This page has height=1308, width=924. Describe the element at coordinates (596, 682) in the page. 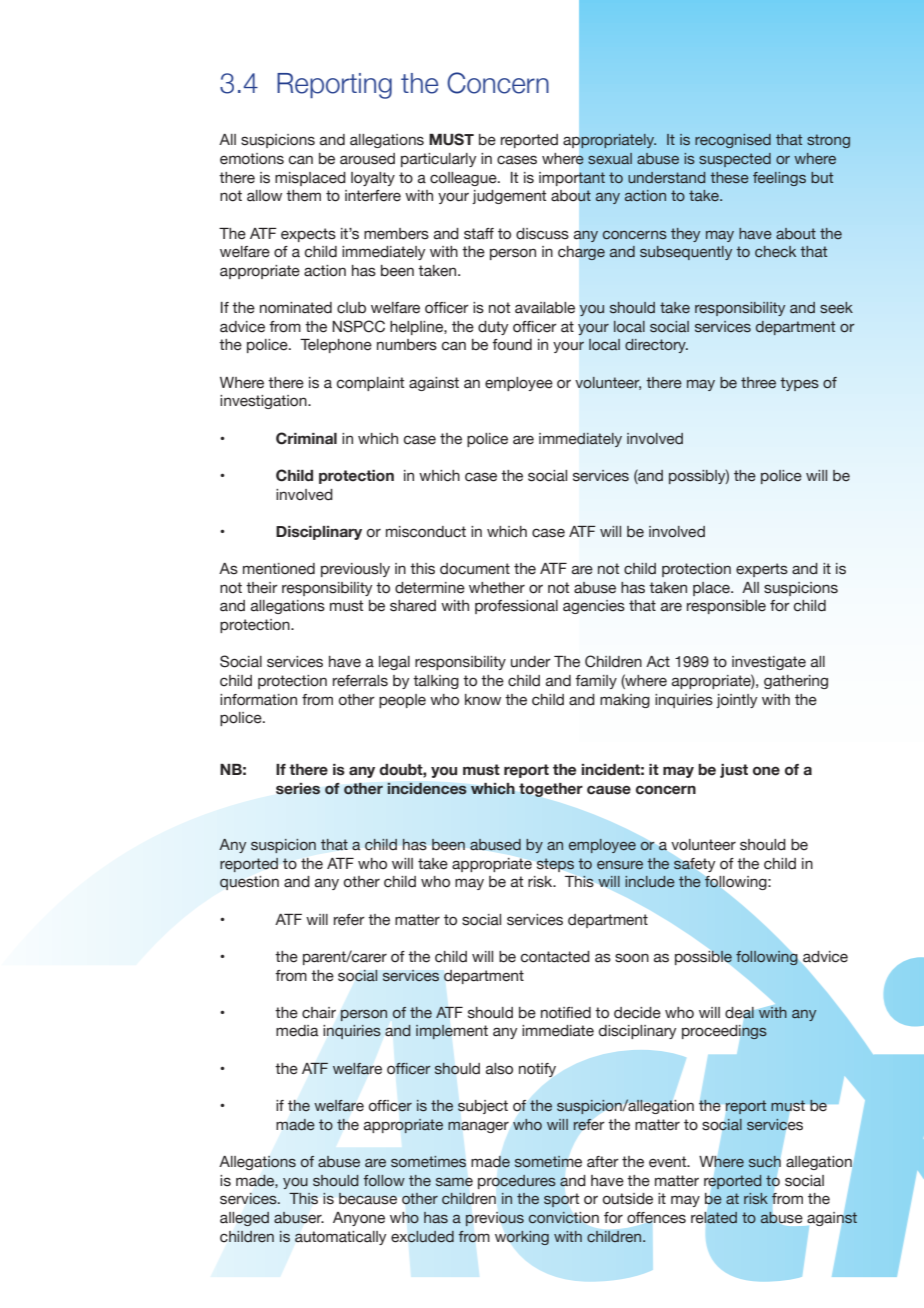

I see `family` at that location.
